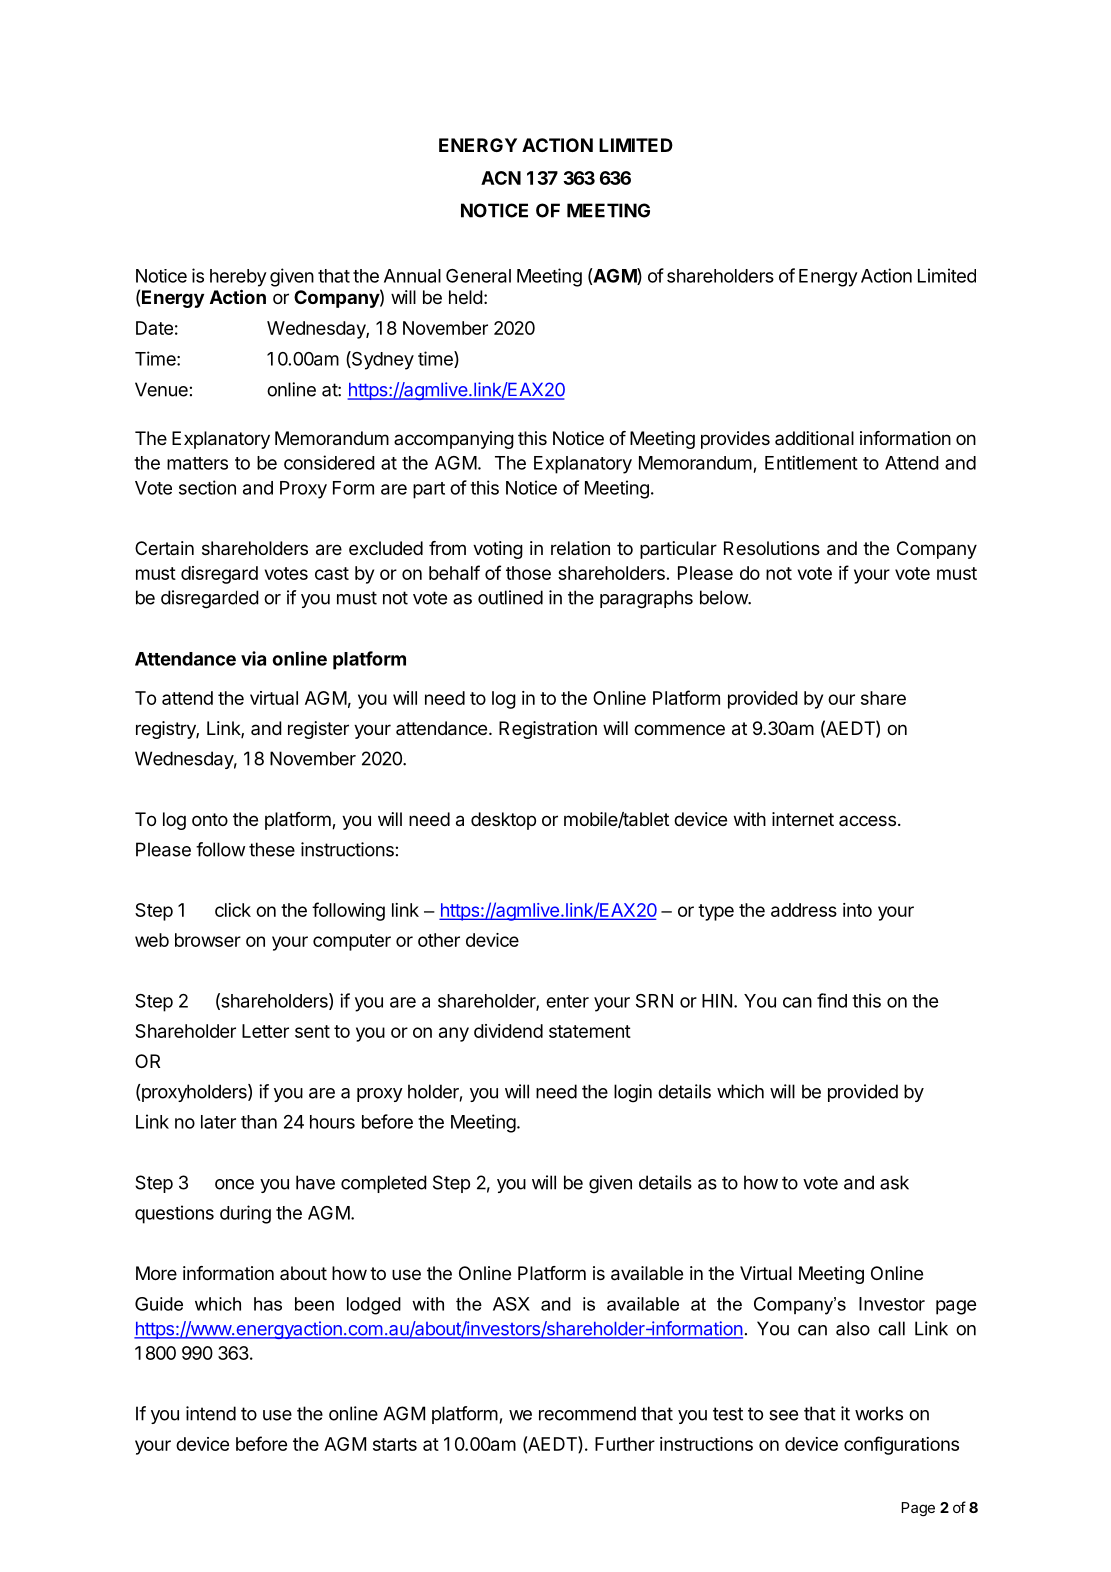 The height and width of the screenshot is (1572, 1111). What do you see at coordinates (503, 821) in the screenshot?
I see `desktop` at bounding box center [503, 821].
